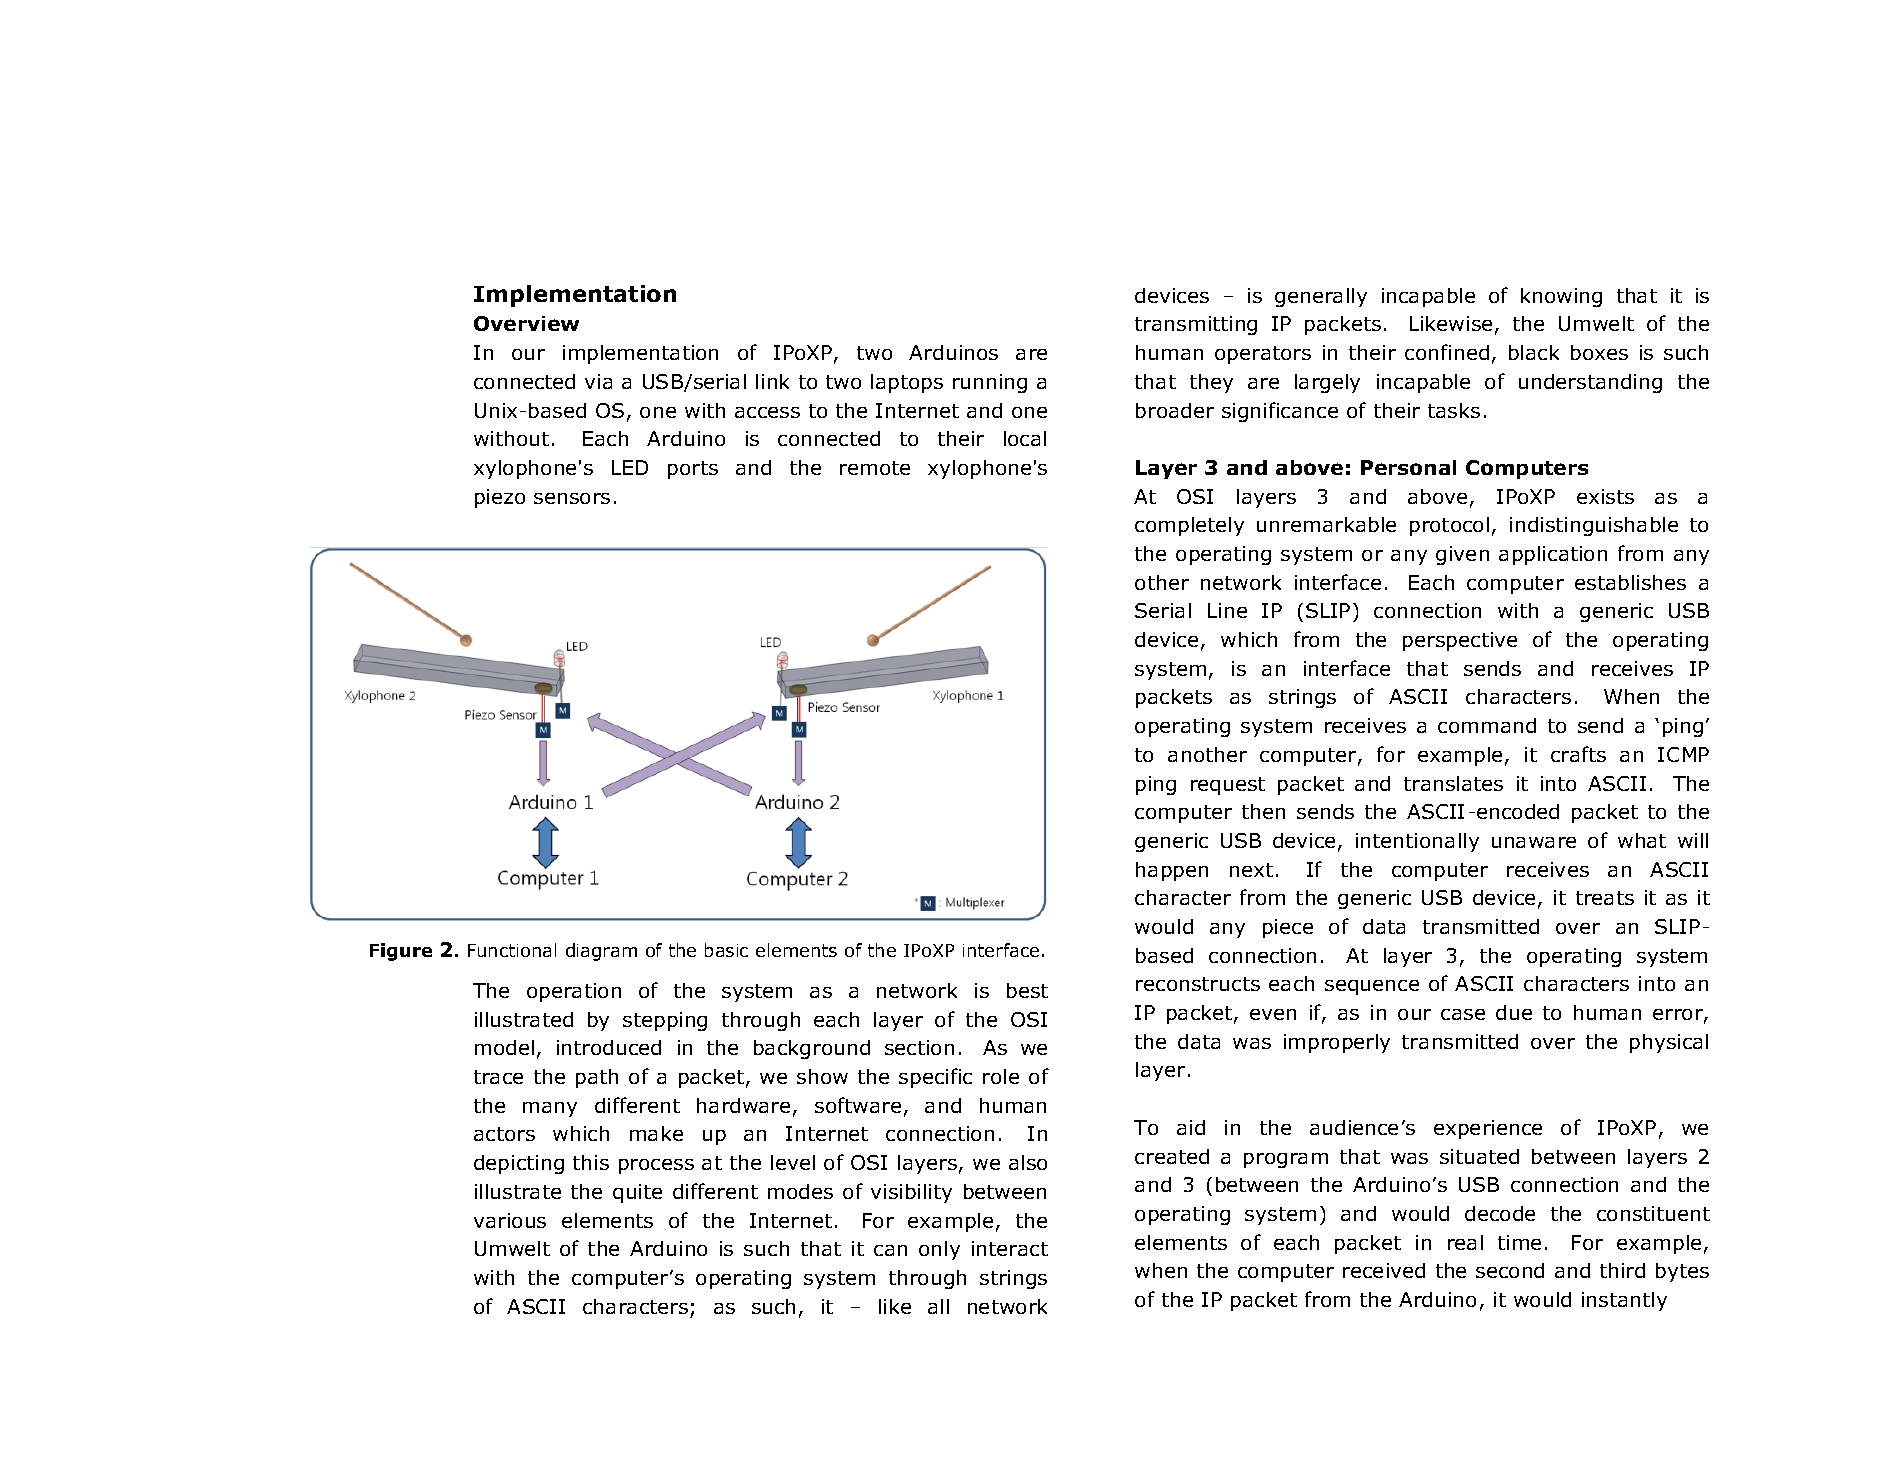 The image size is (1893, 1463). What do you see at coordinates (1510, 1270) in the page?
I see `second` at bounding box center [1510, 1270].
